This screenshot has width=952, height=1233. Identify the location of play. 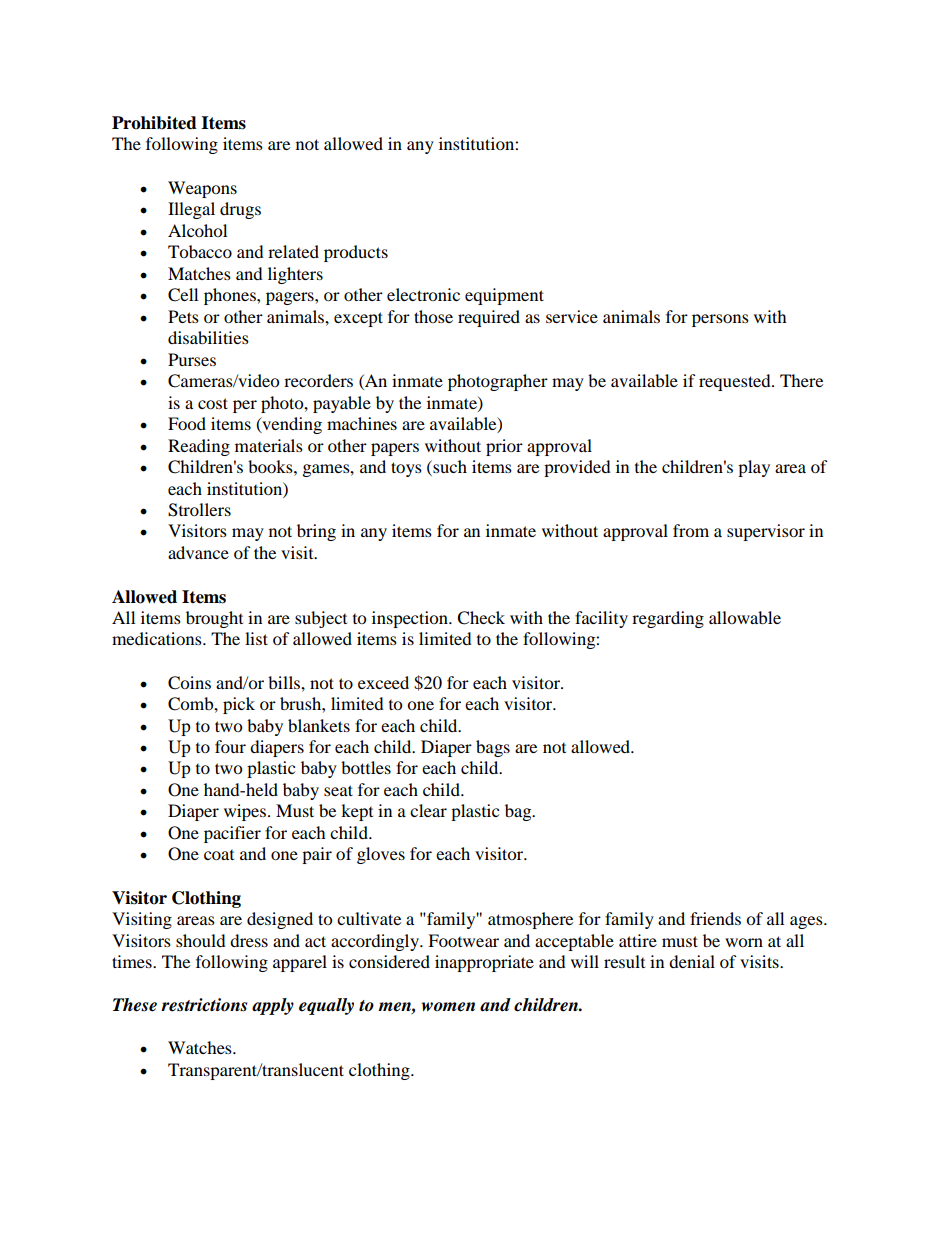
(754, 468).
